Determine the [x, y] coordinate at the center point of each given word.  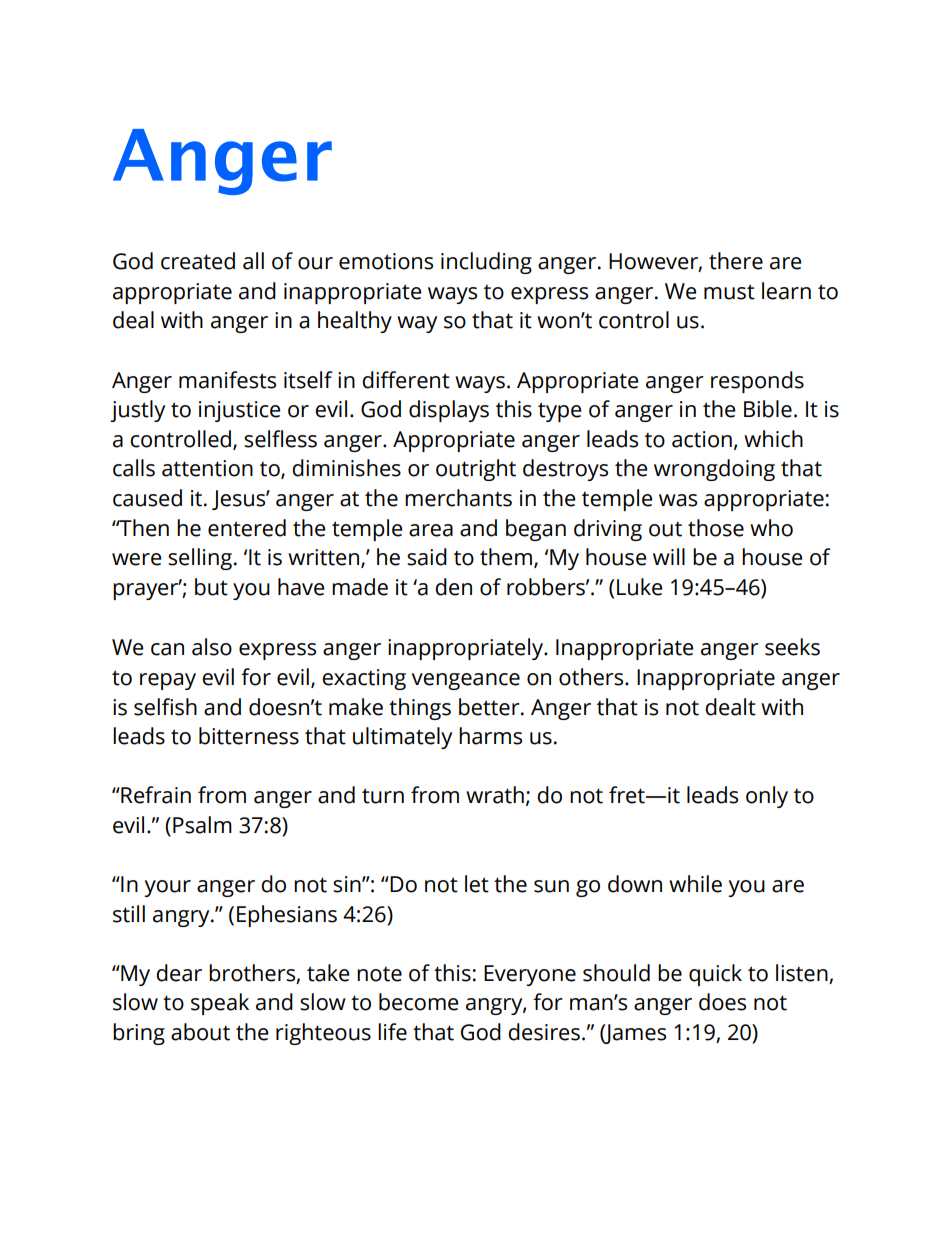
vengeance [466, 681]
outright [476, 470]
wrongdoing [714, 470]
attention [207, 468]
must [729, 292]
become [418, 1002]
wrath [495, 795]
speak [220, 1004]
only [767, 797]
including [486, 263]
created [198, 261]
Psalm [202, 825]
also [212, 647]
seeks [792, 647]
